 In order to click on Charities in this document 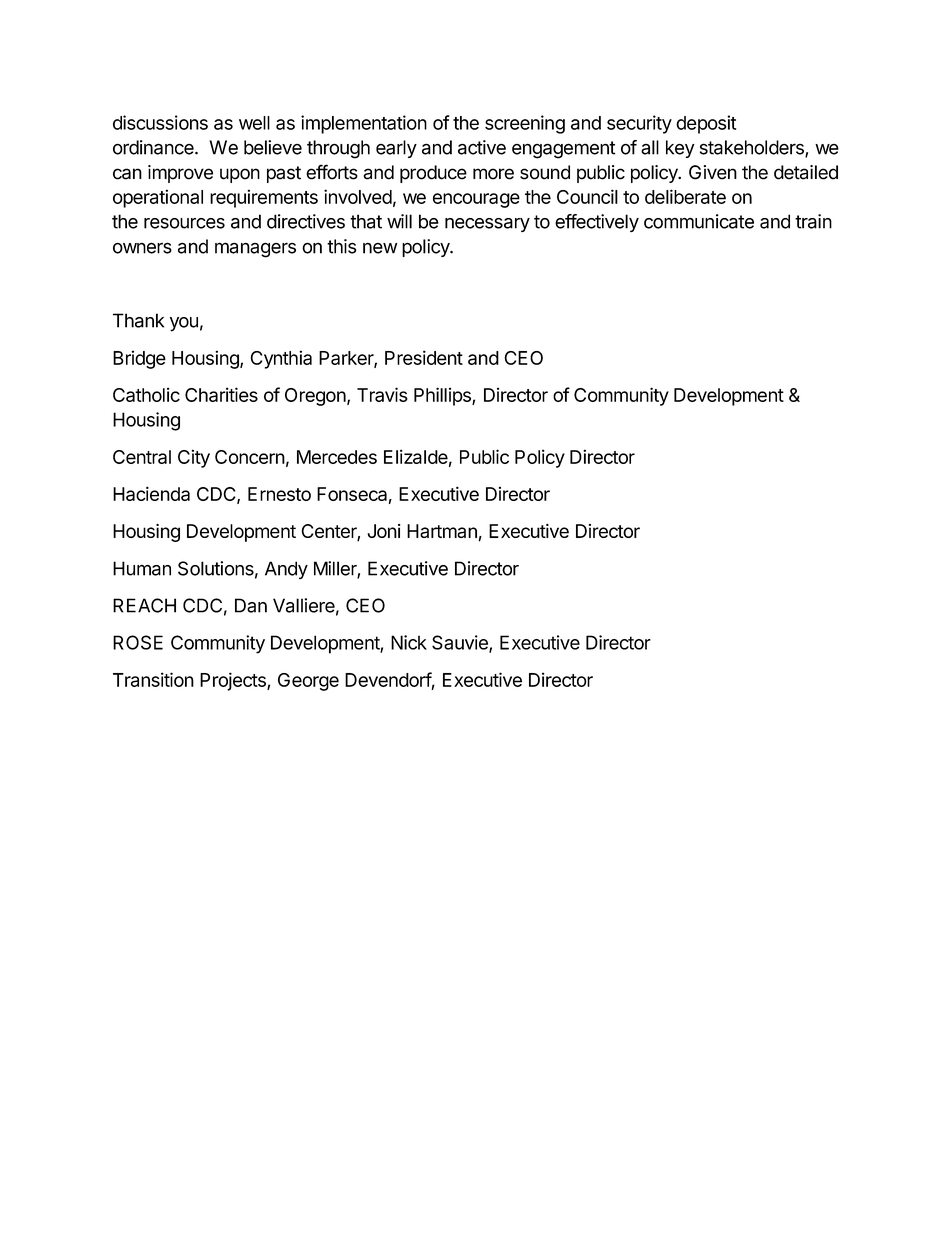, I will do `click(221, 394)`.
